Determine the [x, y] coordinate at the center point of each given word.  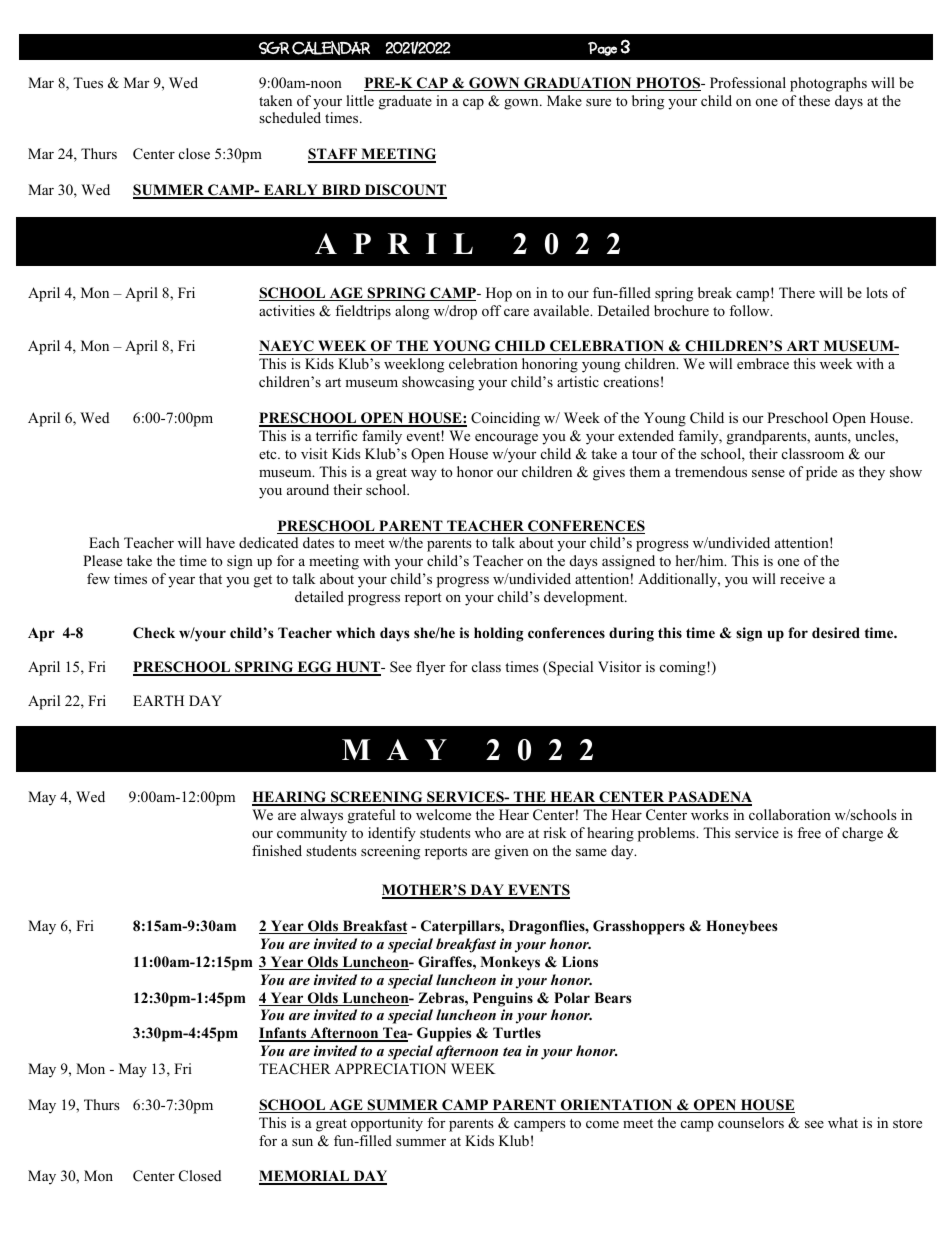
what [843, 1122]
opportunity [387, 1124]
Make [564, 100]
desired [836, 632]
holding [498, 634]
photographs [828, 84]
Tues [88, 82]
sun [302, 1142]
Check [154, 633]
